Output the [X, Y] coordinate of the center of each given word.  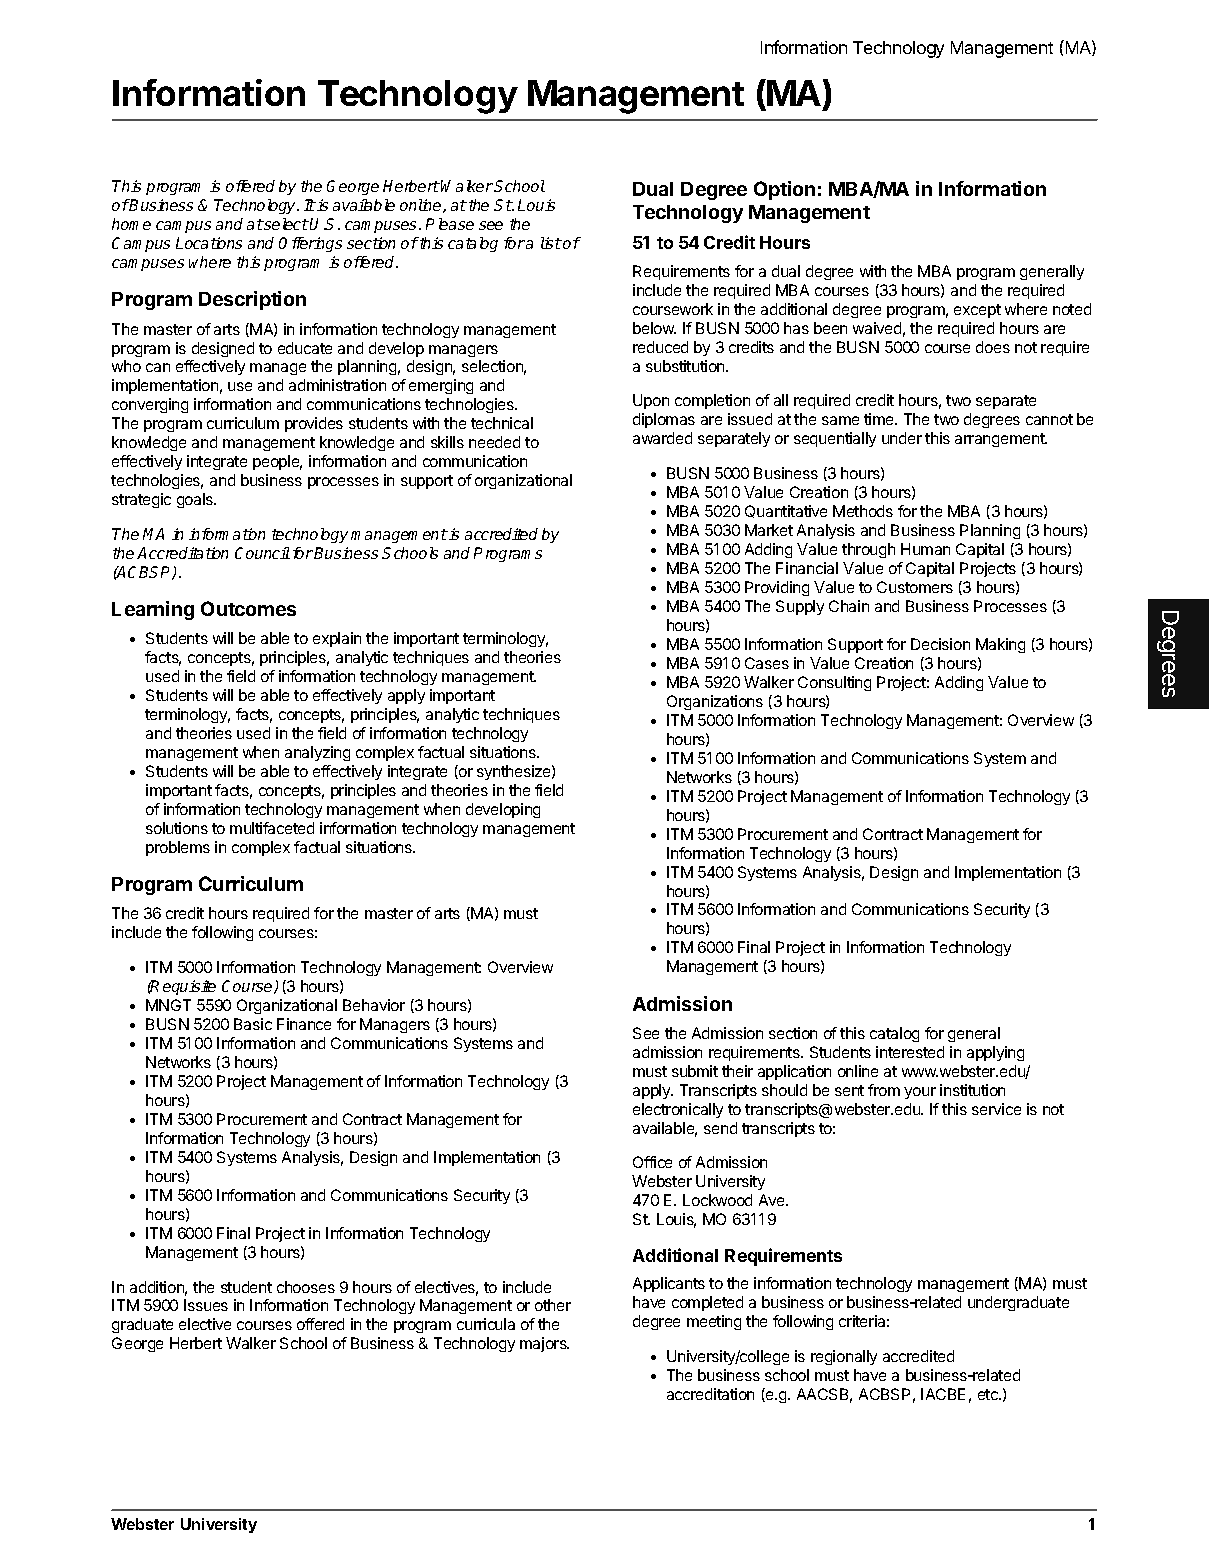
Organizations [715, 702]
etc [989, 1394]
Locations [209, 243]
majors [544, 1344]
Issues [206, 1305]
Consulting [834, 683]
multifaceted [272, 828]
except [977, 311]
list [551, 243]
